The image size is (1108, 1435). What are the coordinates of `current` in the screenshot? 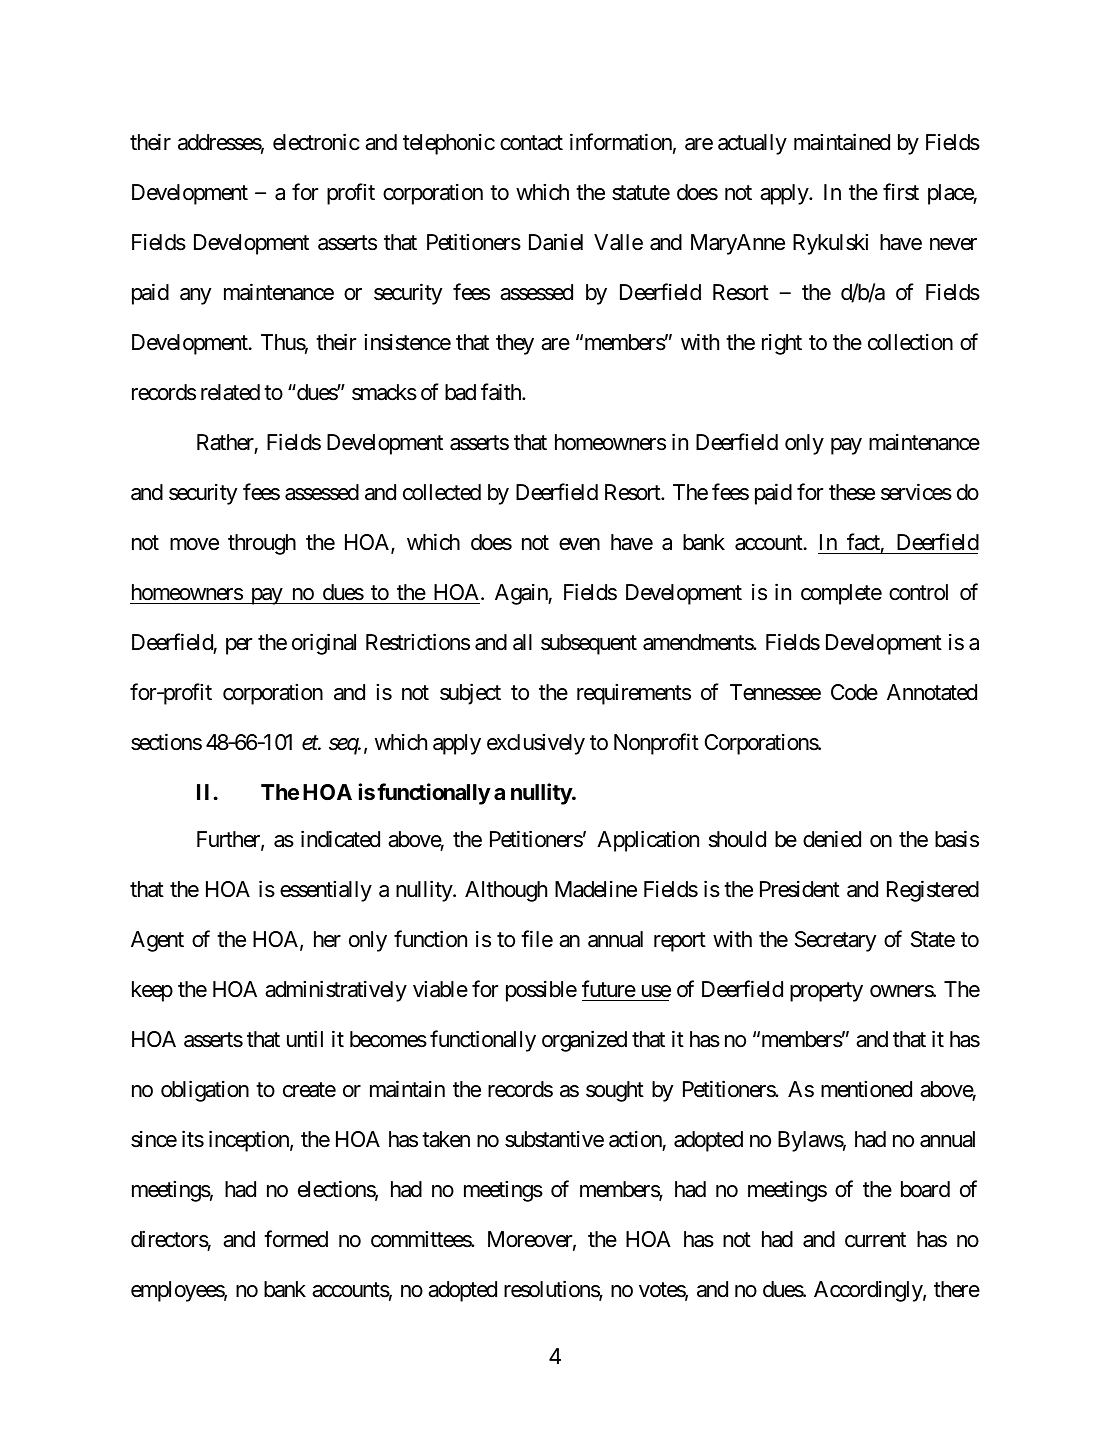 It's located at (875, 1240).
